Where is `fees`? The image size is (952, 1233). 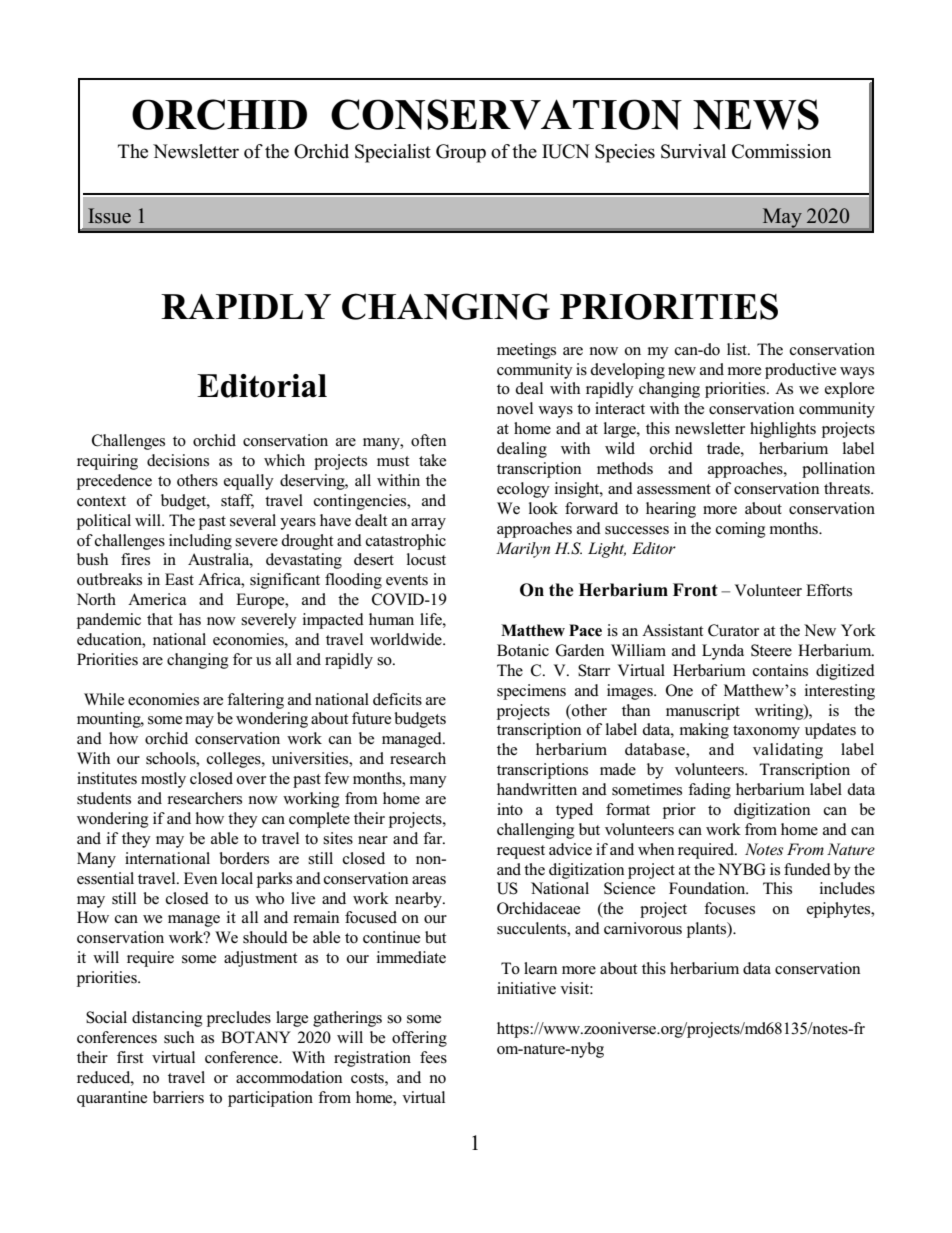 fees is located at coordinates (433, 1057).
